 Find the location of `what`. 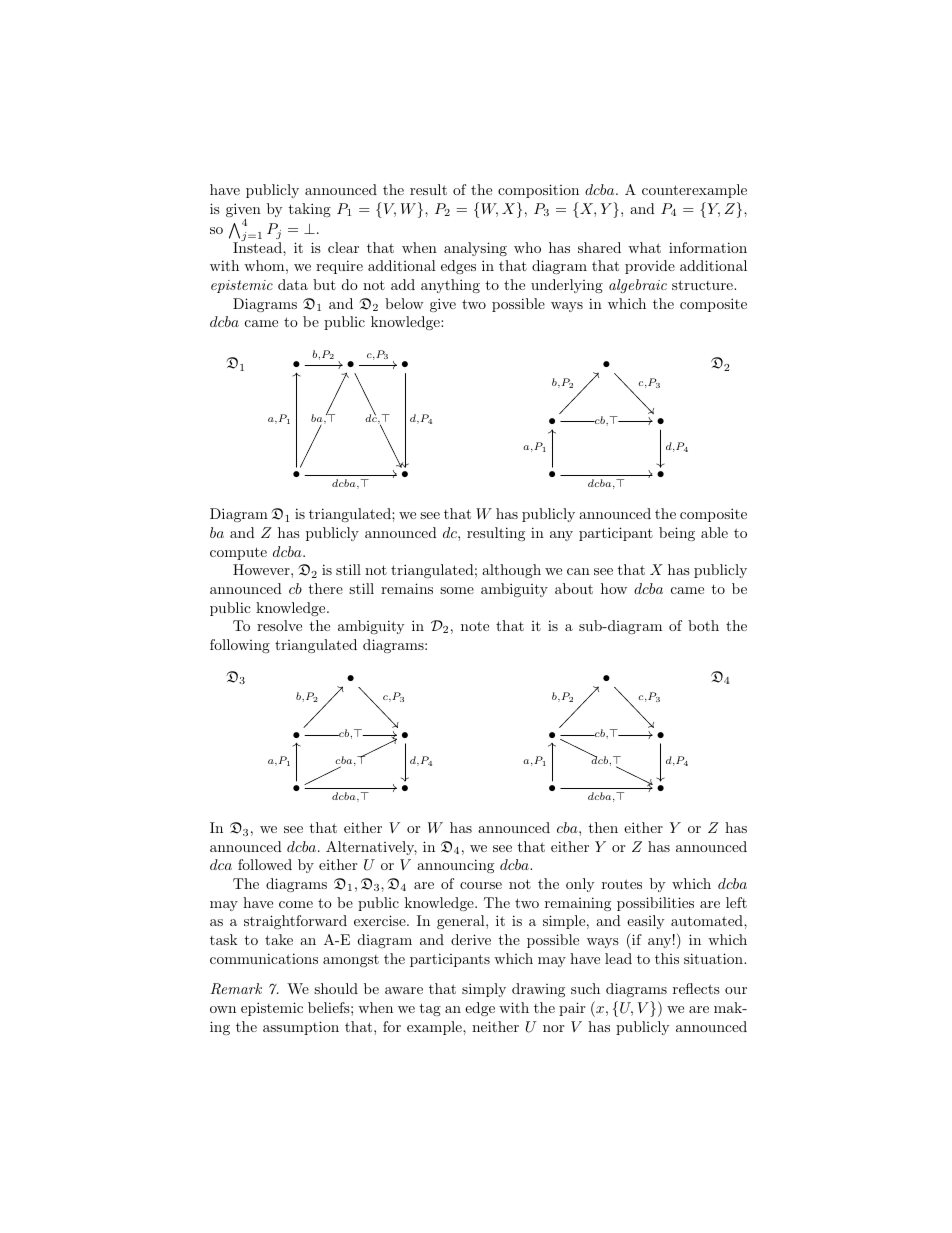

what is located at coordinates (644, 247).
